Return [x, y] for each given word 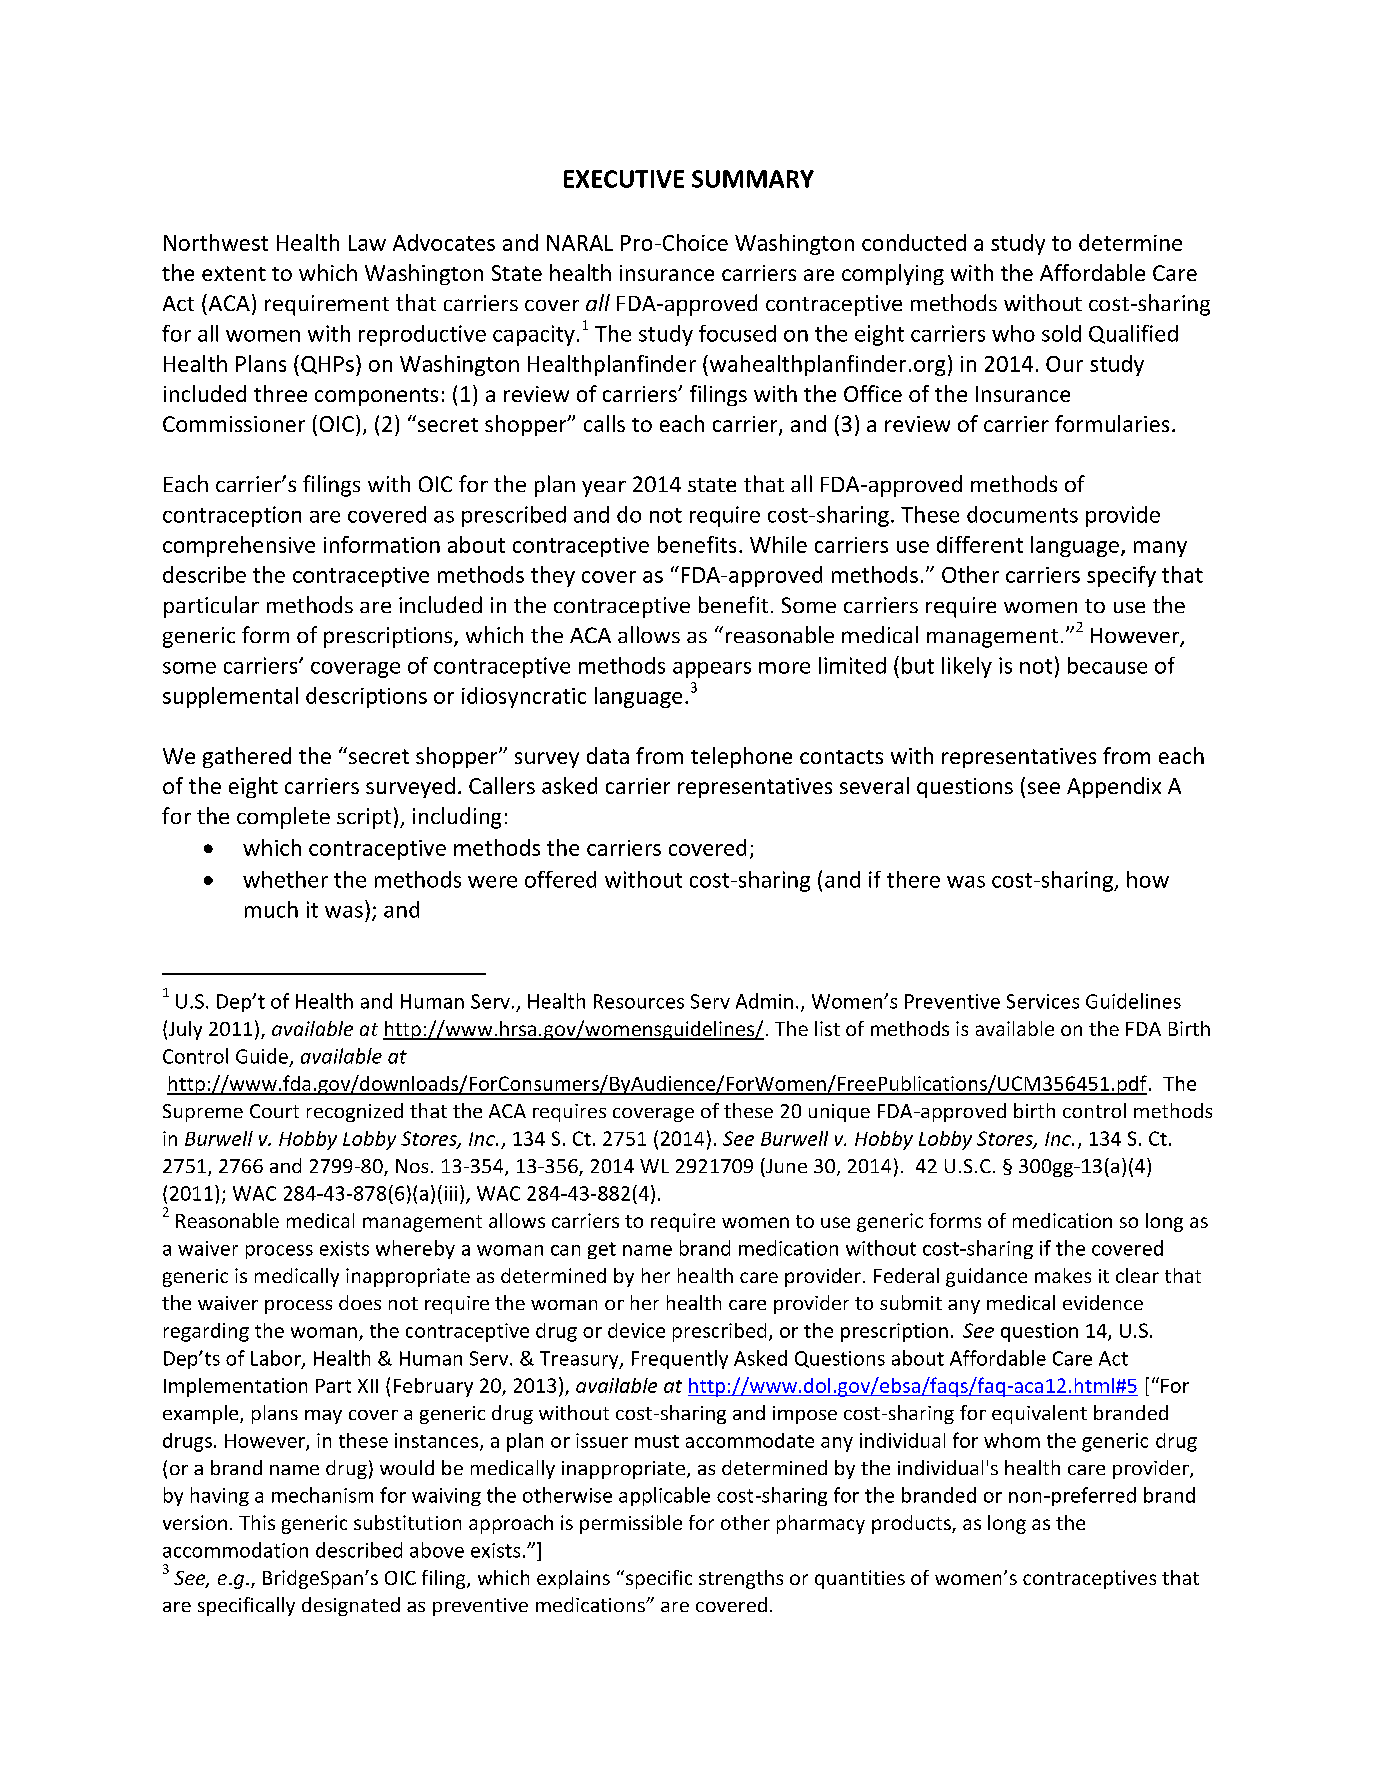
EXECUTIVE [624, 179]
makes [1063, 1275]
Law [367, 243]
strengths [741, 1579]
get [602, 1250]
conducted [914, 242]
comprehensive [239, 546]
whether [285, 879]
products [912, 1524]
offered [560, 879]
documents [1022, 514]
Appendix [1114, 787]
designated [351, 1606]
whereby [415, 1249]
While [778, 544]
